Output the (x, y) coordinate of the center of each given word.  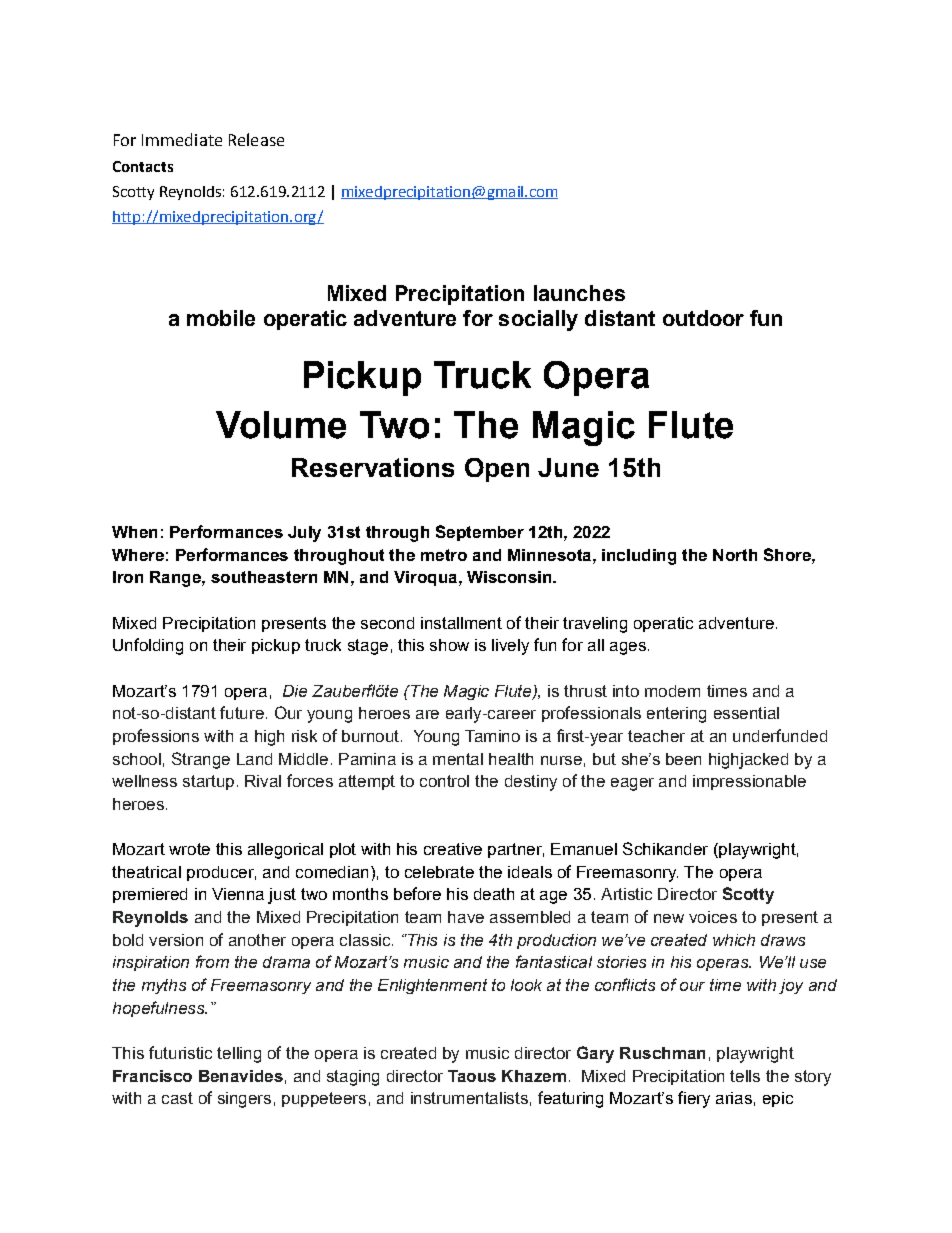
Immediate (182, 139)
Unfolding (148, 646)
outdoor (703, 318)
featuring (570, 1099)
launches (579, 293)
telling (239, 1055)
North (735, 555)
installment (461, 623)
